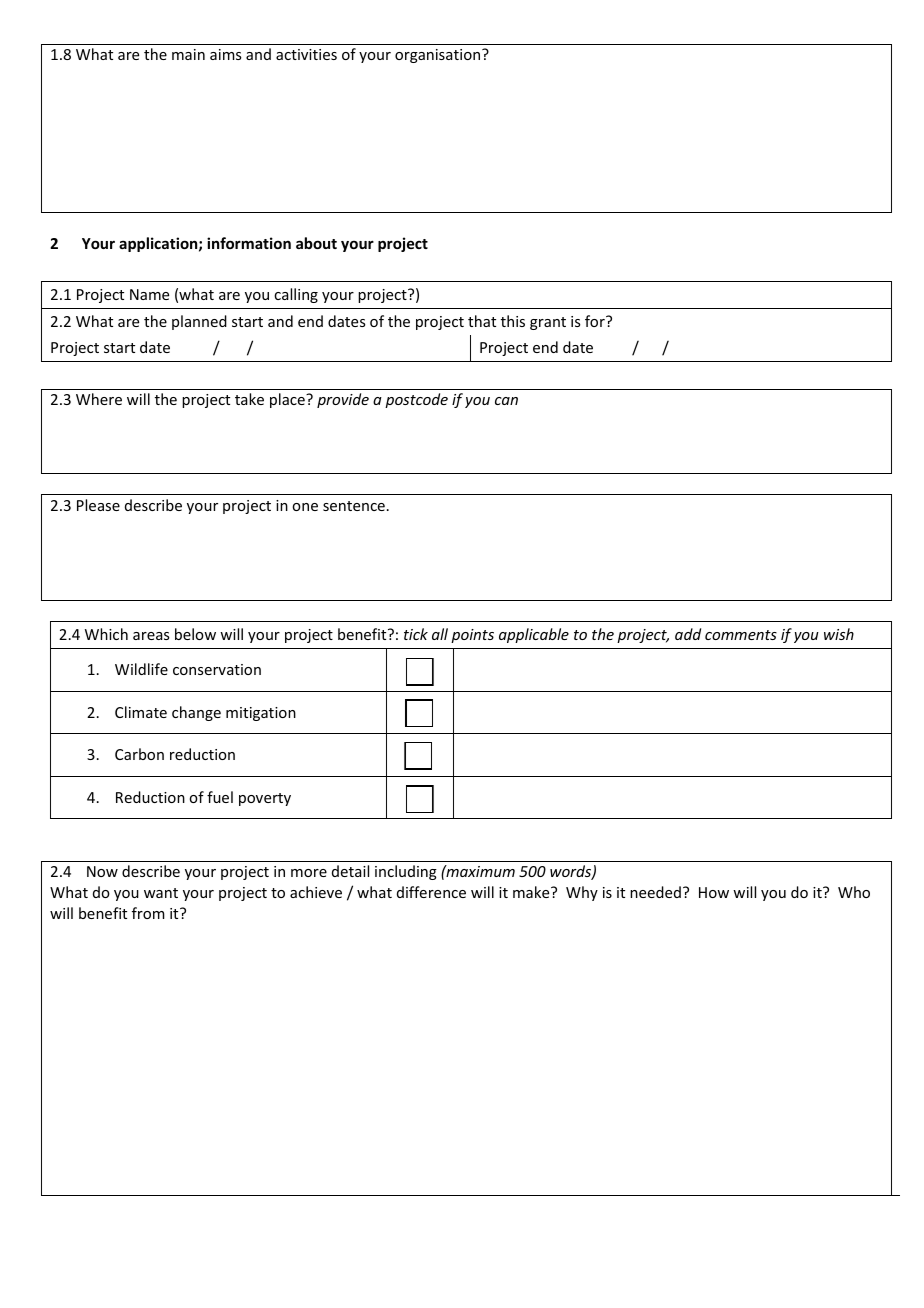 This image has height=1308, width=924. I want to click on organisation, so click(439, 56).
